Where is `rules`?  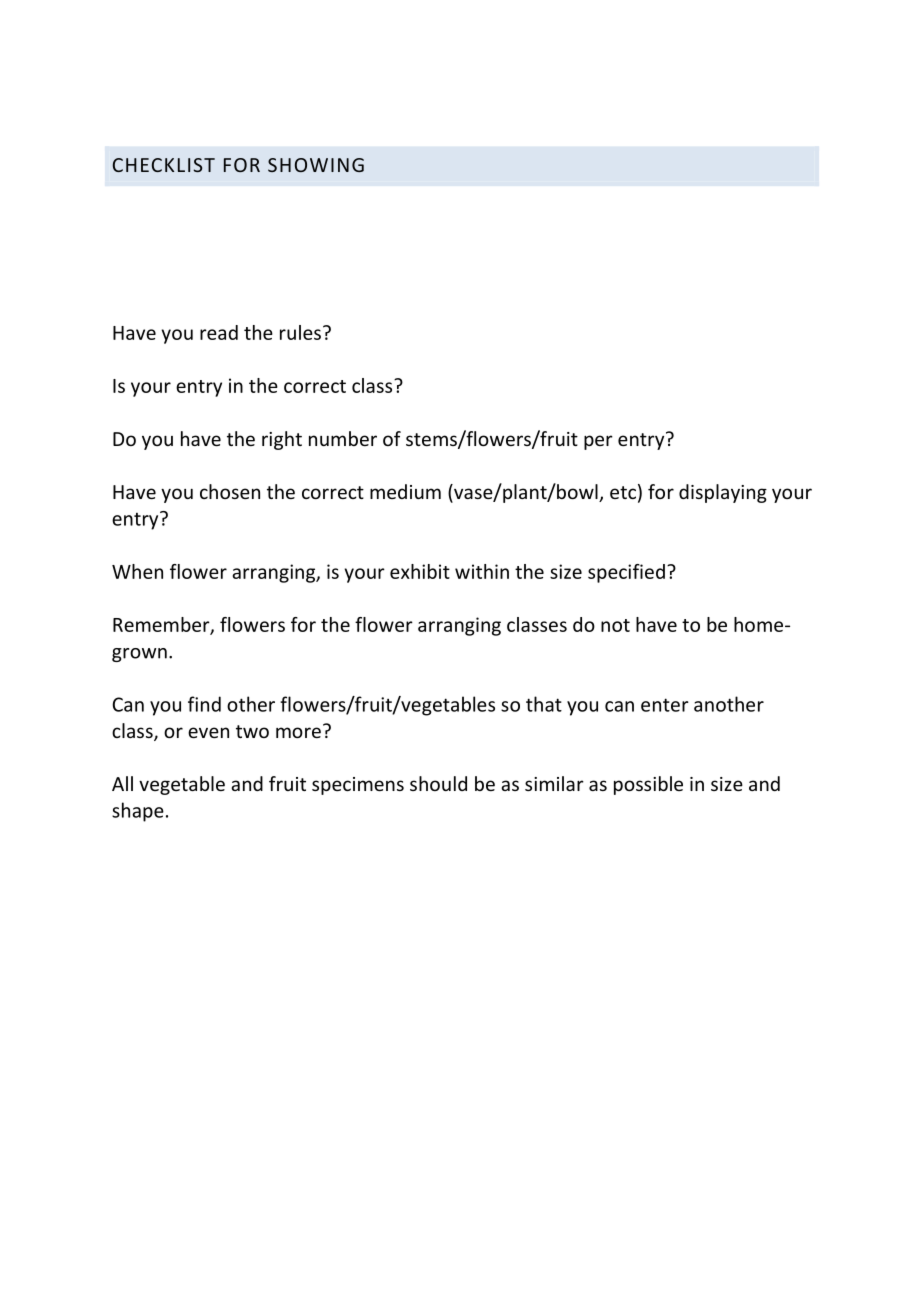
rules is located at coordinates (300, 332).
